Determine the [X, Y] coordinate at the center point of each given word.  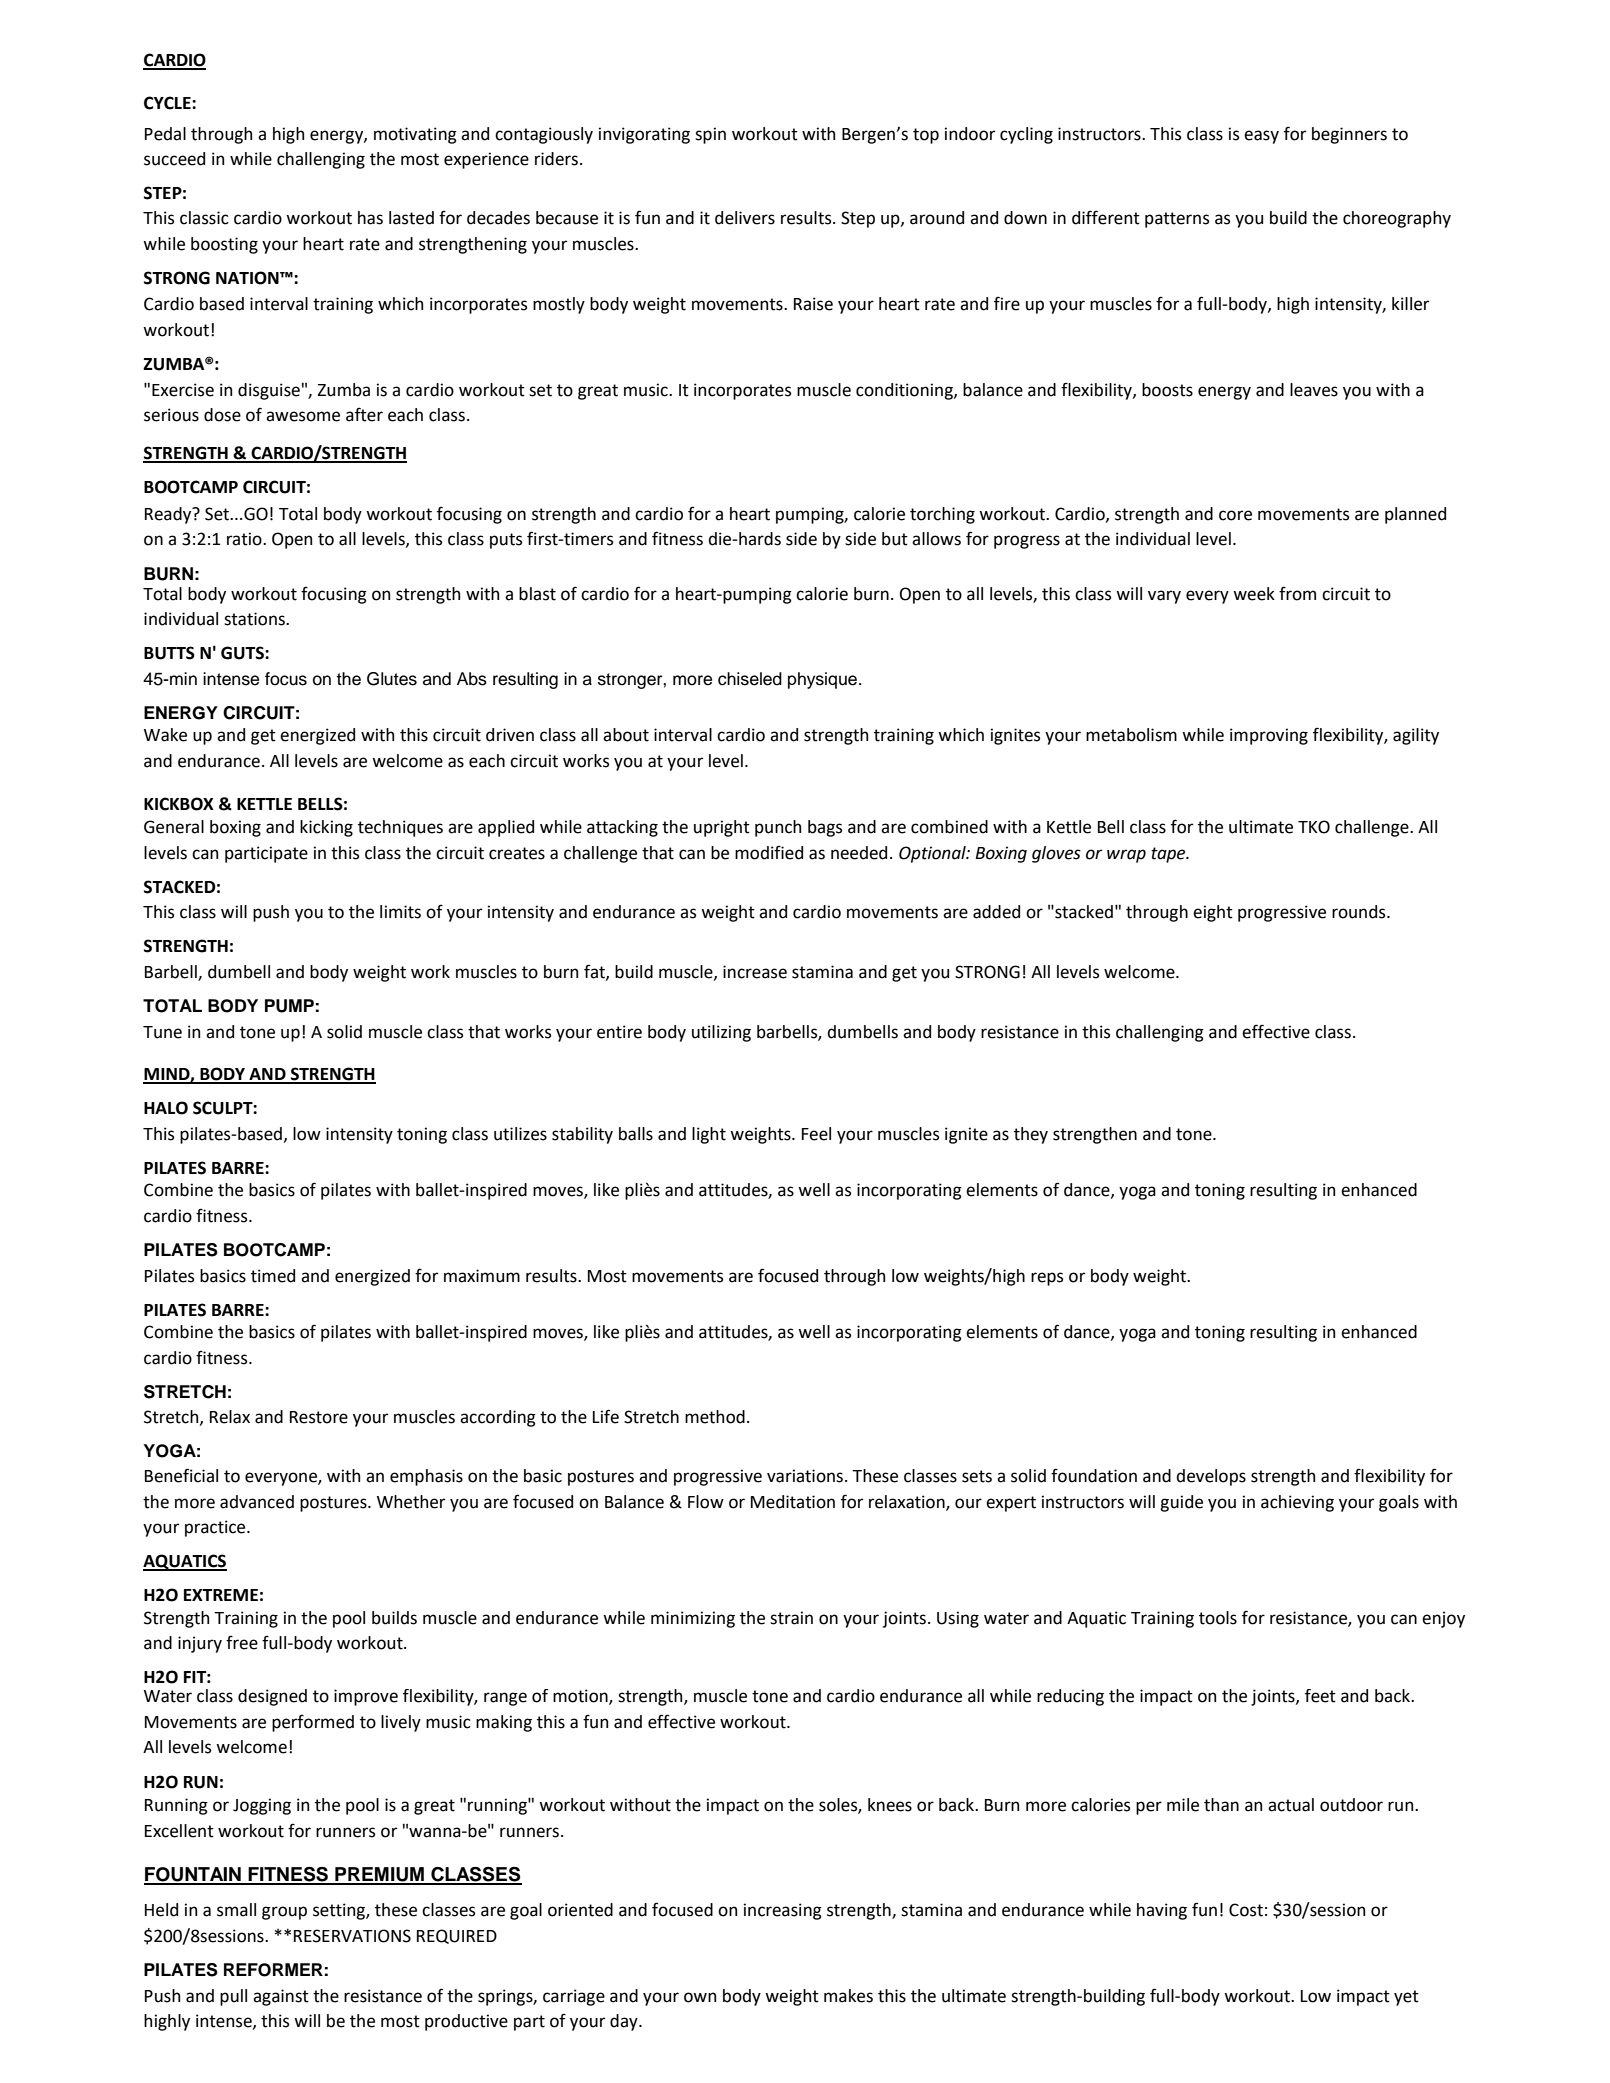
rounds [1360, 912]
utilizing [721, 1033]
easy [1261, 137]
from [1297, 593]
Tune [162, 1032]
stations [255, 619]
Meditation [793, 1502]
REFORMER [273, 1970]
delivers [745, 218]
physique [822, 680]
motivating [415, 135]
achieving [1297, 1503]
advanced [257, 1502]
